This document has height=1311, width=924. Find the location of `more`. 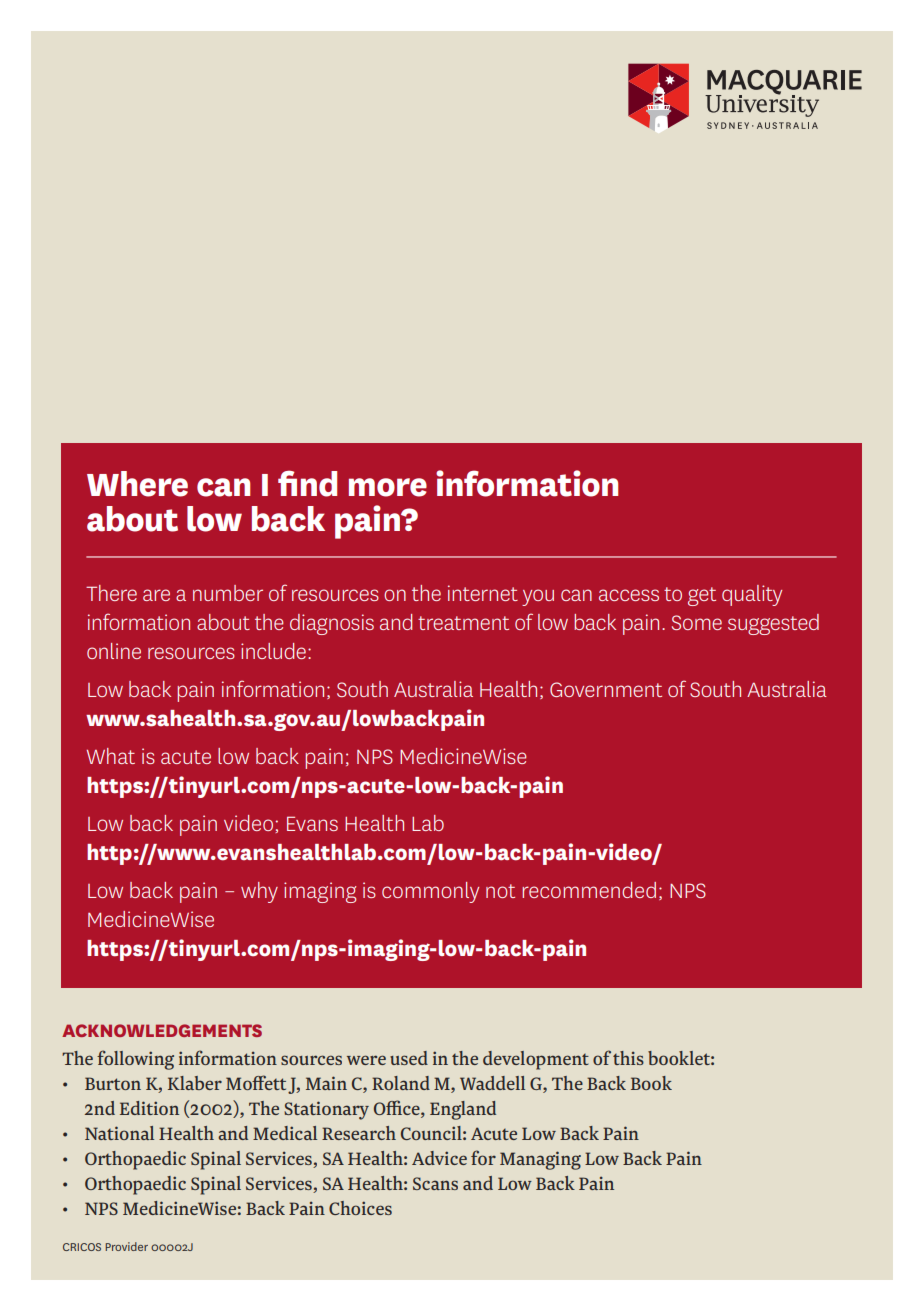

more is located at coordinates (388, 487).
